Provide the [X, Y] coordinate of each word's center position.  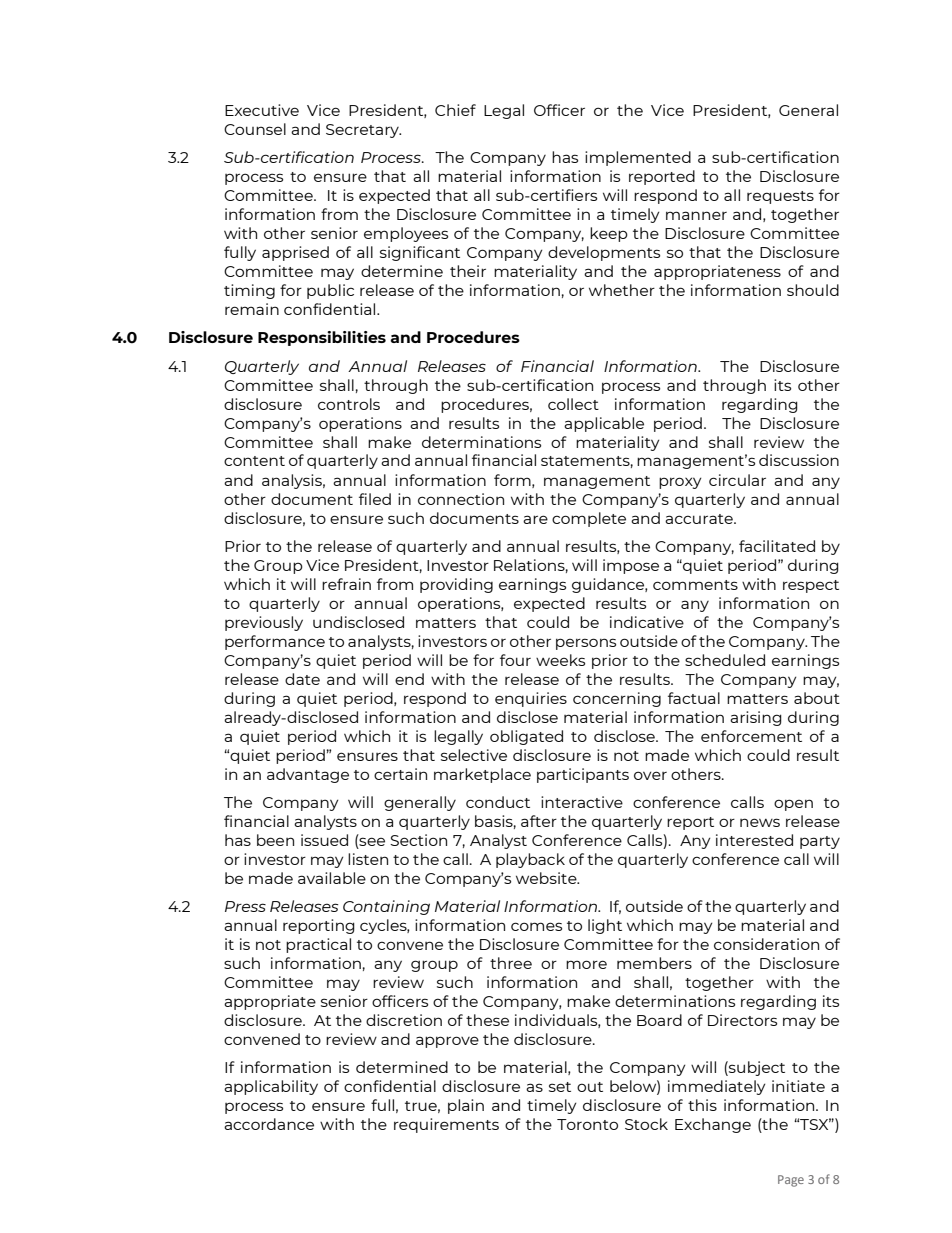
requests [780, 197]
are [535, 519]
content [254, 461]
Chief [455, 110]
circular [737, 480]
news [760, 822]
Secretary [363, 131]
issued [324, 840]
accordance [269, 1124]
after [539, 821]
